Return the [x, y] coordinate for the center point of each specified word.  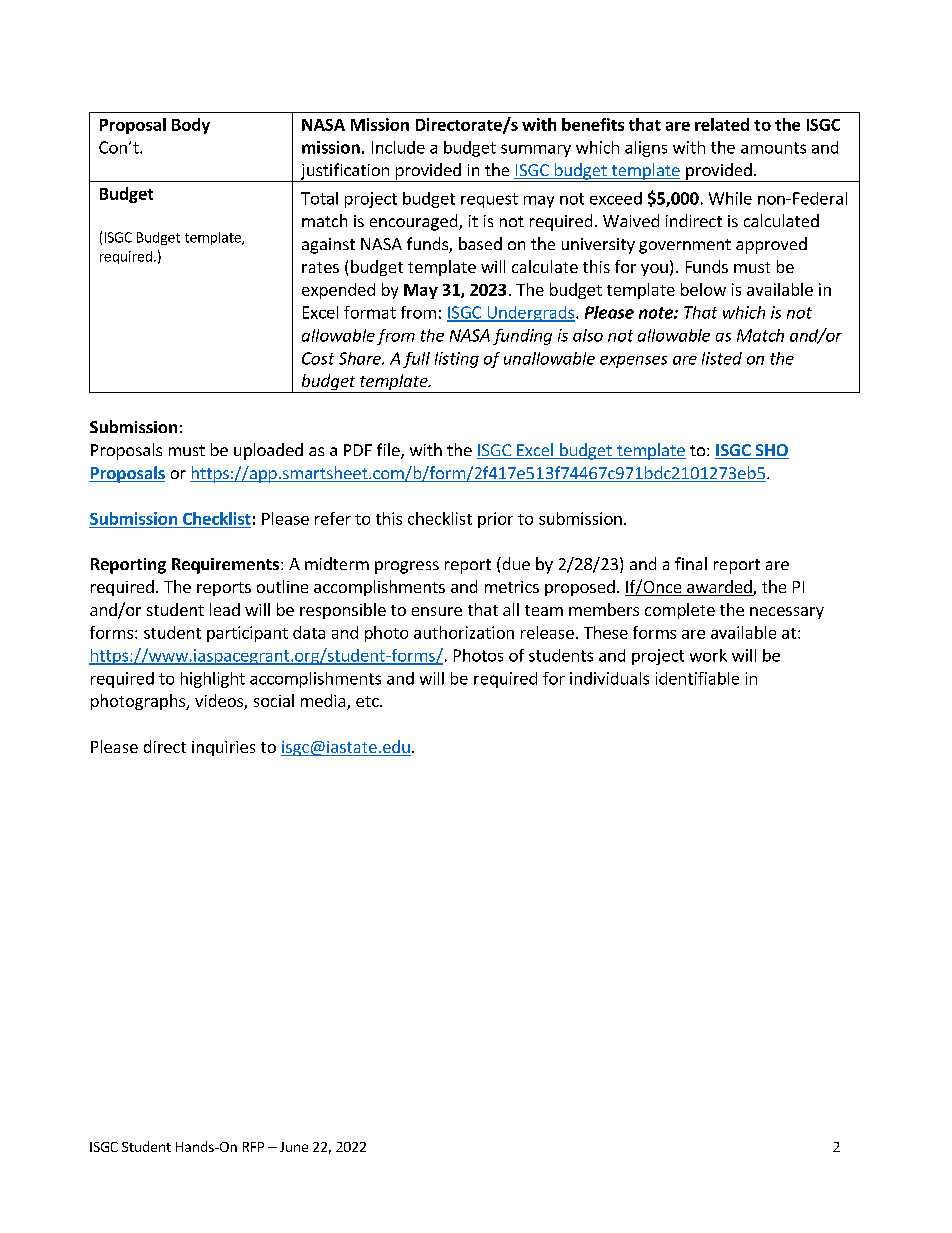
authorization [464, 632]
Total [319, 198]
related [722, 124]
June [294, 1147]
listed [722, 358]
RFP [253, 1147]
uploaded [268, 451]
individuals [609, 678]
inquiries [223, 748]
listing [457, 360]
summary [536, 150]
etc [368, 701]
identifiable [697, 678]
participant [247, 634]
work [708, 655]
